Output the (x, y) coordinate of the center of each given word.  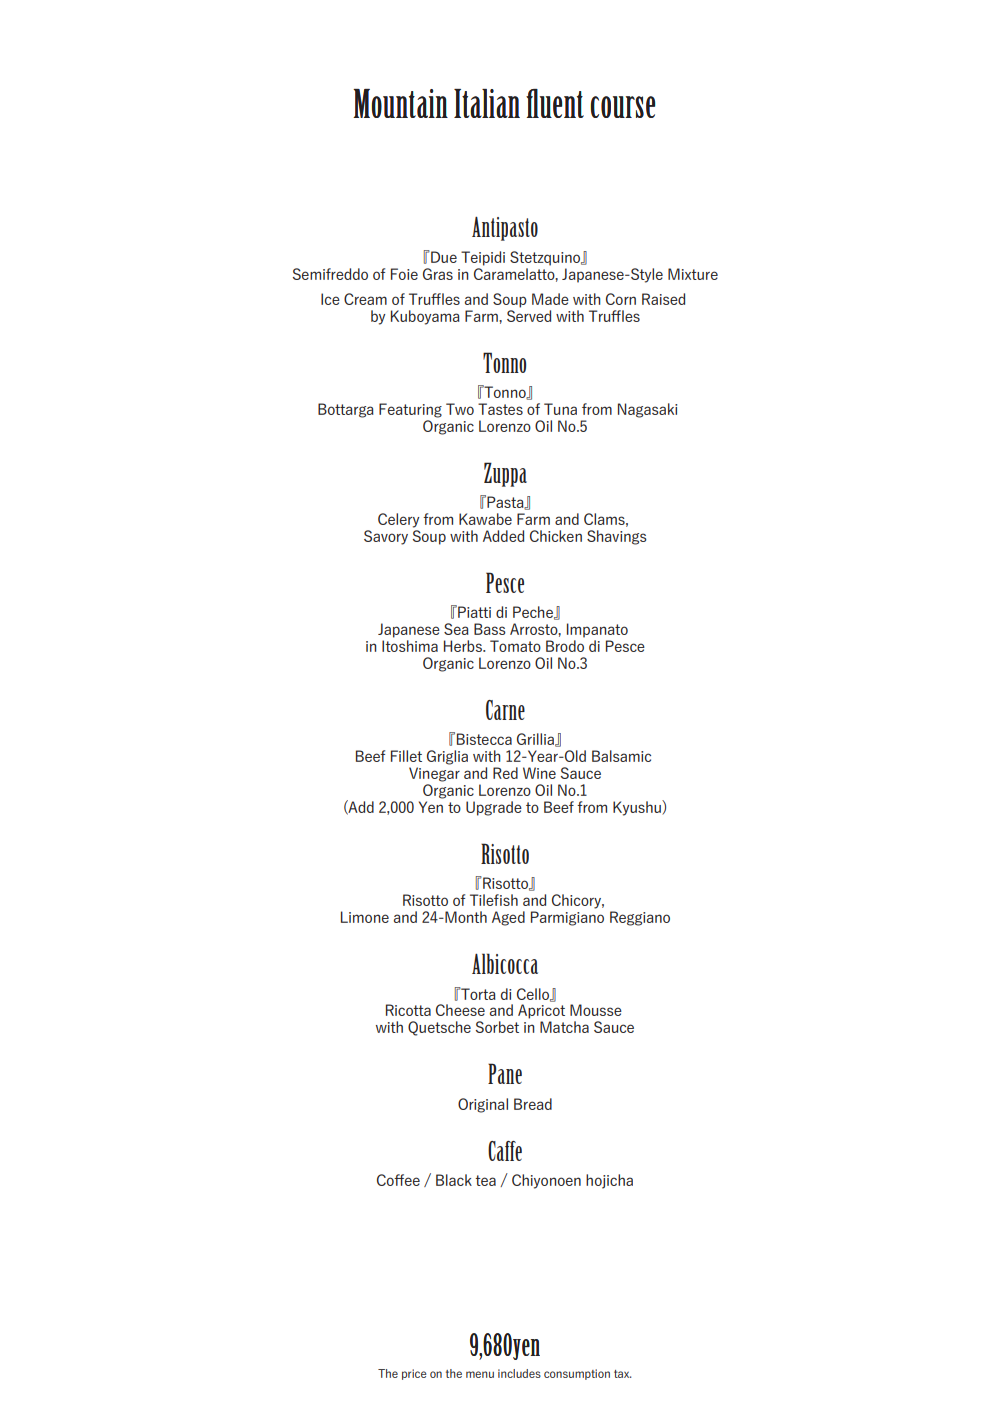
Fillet (406, 756)
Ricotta (408, 1010)
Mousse (596, 1010)
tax (622, 1374)
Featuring (410, 410)
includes (519, 1373)
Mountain (400, 103)
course (622, 107)
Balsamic (621, 756)
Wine (539, 773)
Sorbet (497, 1027)
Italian (487, 103)
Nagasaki (647, 410)
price (414, 1374)
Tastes (500, 409)
